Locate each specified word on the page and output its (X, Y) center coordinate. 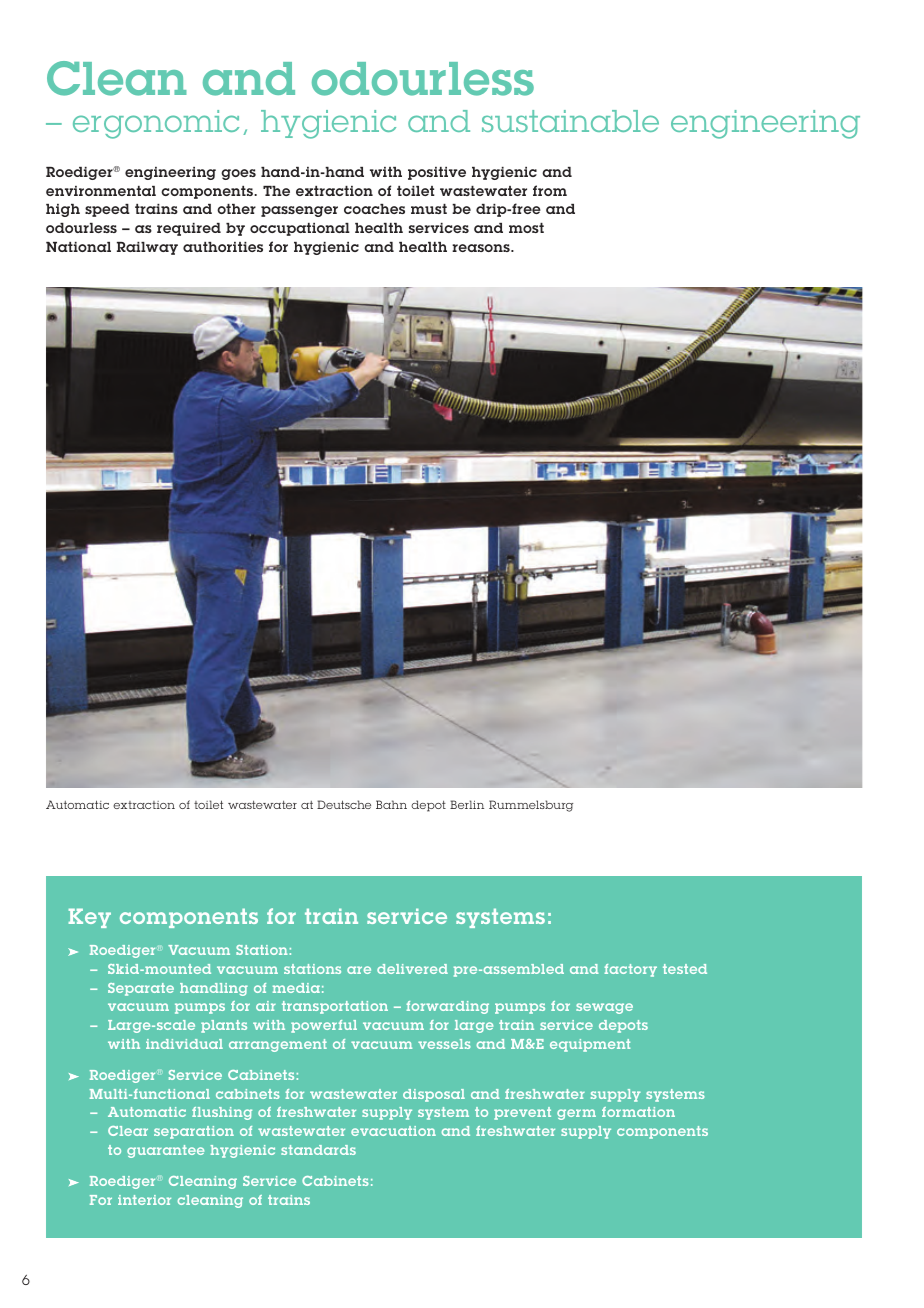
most (526, 228)
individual (184, 1044)
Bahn (391, 804)
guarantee (165, 1151)
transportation (335, 1007)
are (359, 970)
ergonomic (156, 124)
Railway (147, 248)
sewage (604, 1008)
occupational (300, 229)
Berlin (467, 804)
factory (630, 970)
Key (89, 918)
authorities (223, 247)
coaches (374, 209)
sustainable (570, 121)
